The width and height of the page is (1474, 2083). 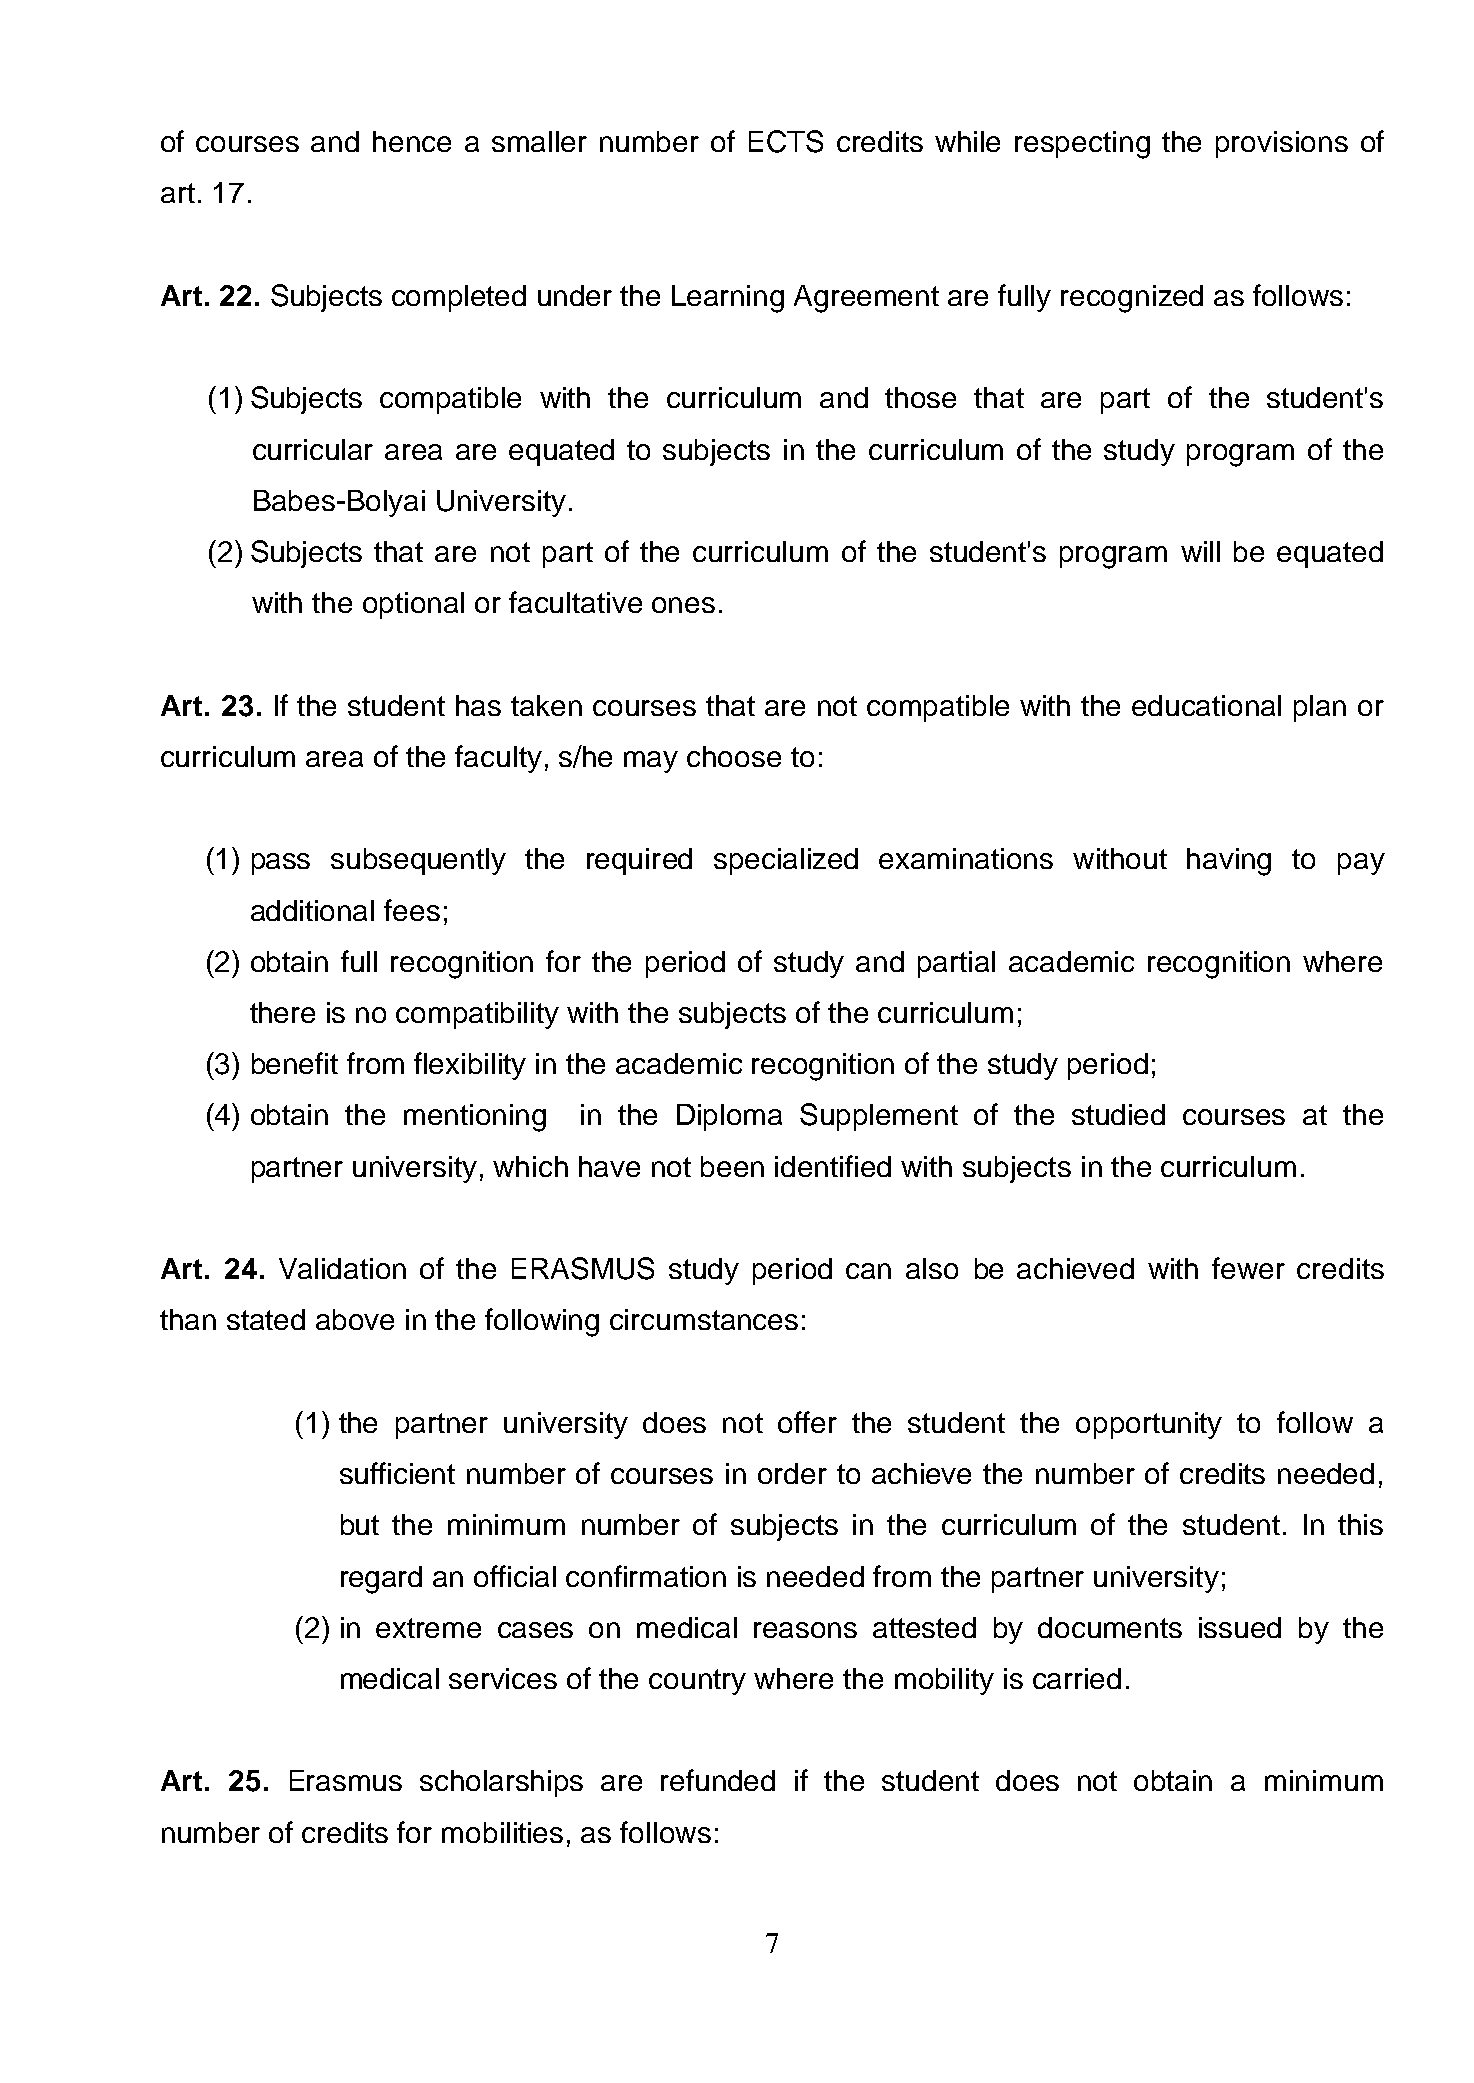 I want to click on extreme, so click(x=428, y=1628).
